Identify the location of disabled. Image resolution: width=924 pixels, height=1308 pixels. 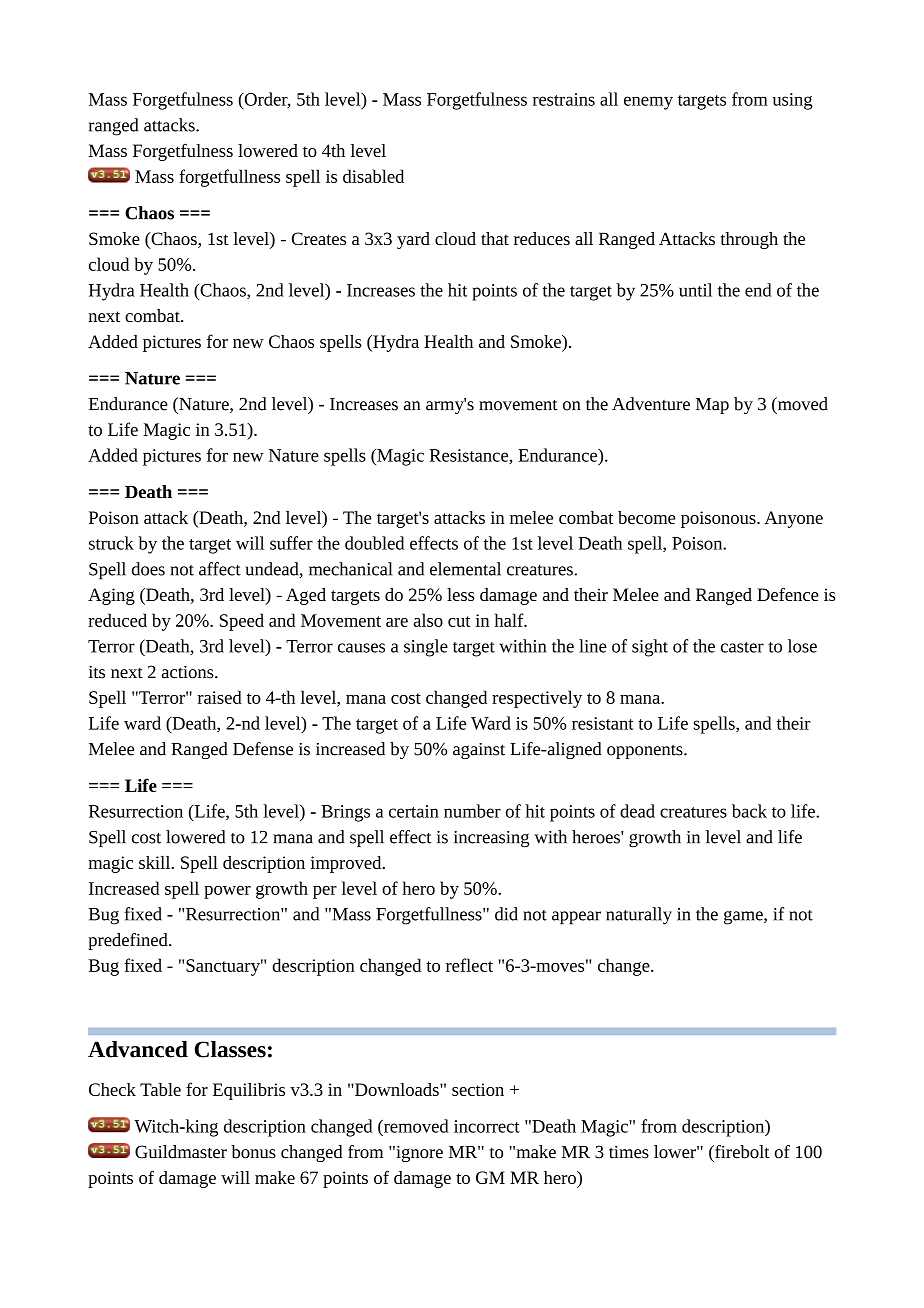
(373, 176).
